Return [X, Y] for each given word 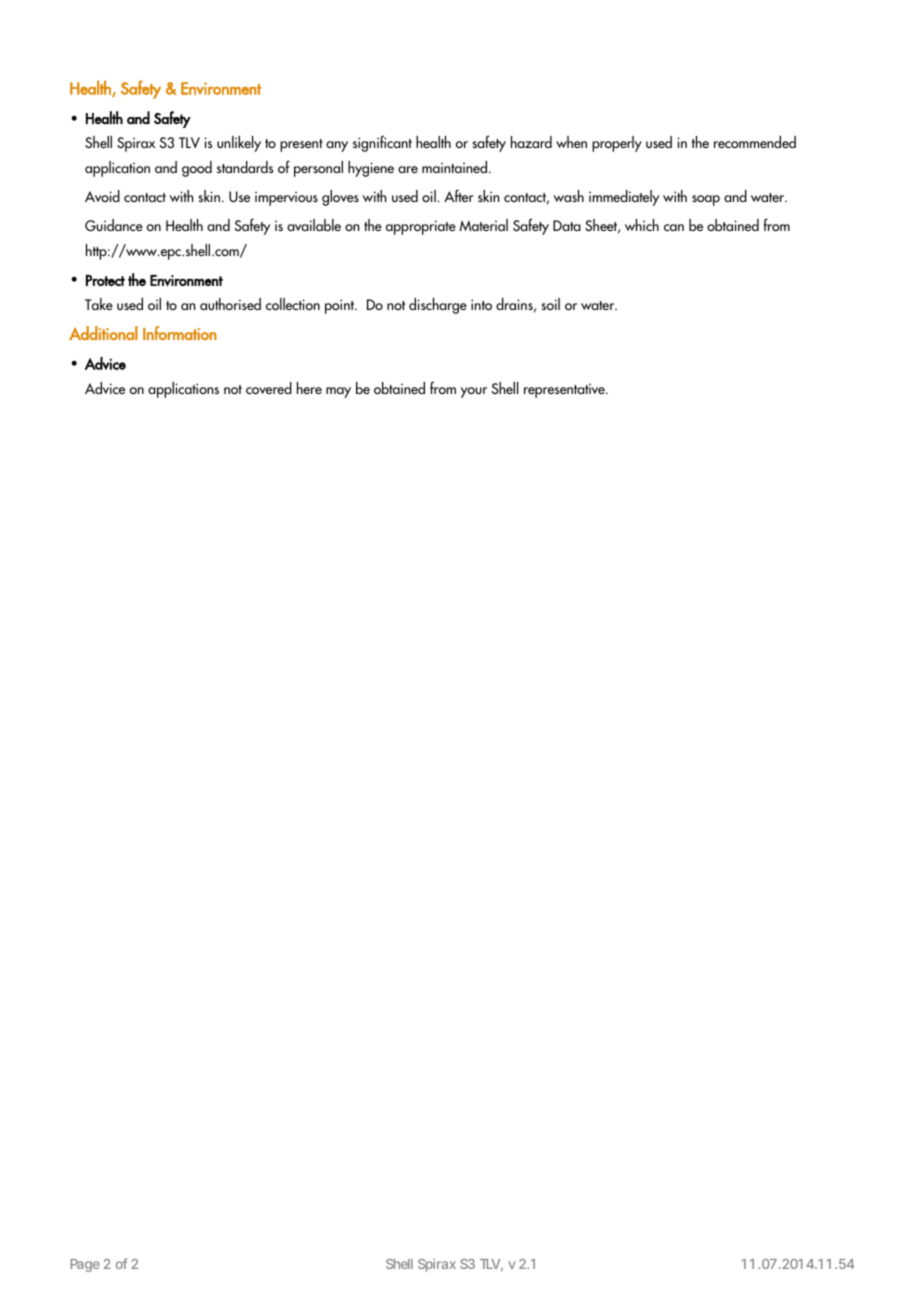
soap [706, 200]
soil [551, 304]
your [474, 392]
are [408, 169]
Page [85, 1265]
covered [269, 388]
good [197, 169]
